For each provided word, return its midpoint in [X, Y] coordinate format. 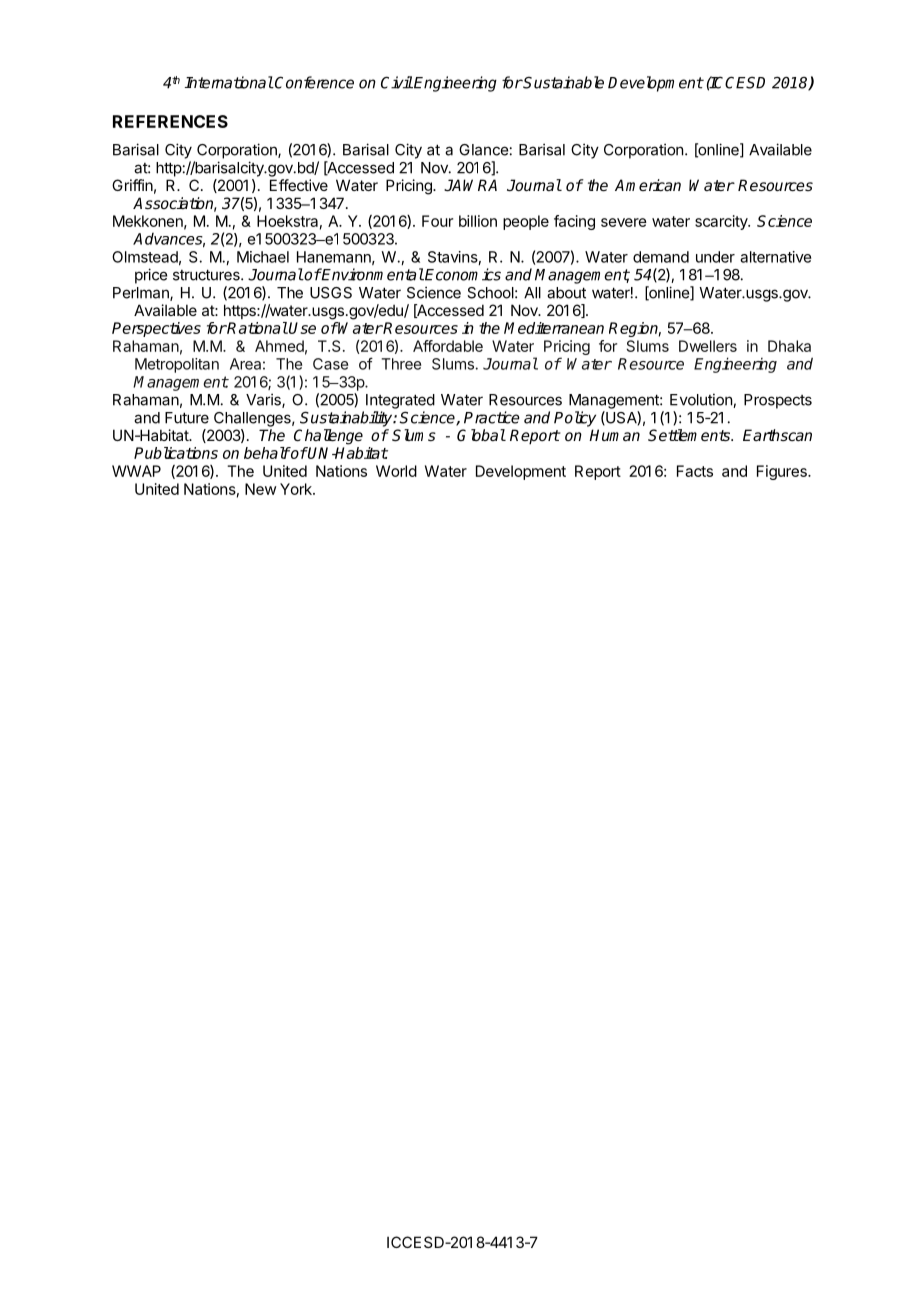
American [648, 185]
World [396, 471]
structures [207, 275]
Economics [462, 274]
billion [478, 221]
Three [401, 364]
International [229, 82]
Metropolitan [177, 365]
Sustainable [563, 82]
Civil [397, 82]
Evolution [702, 400]
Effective [299, 185]
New [260, 489]
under [715, 257]
